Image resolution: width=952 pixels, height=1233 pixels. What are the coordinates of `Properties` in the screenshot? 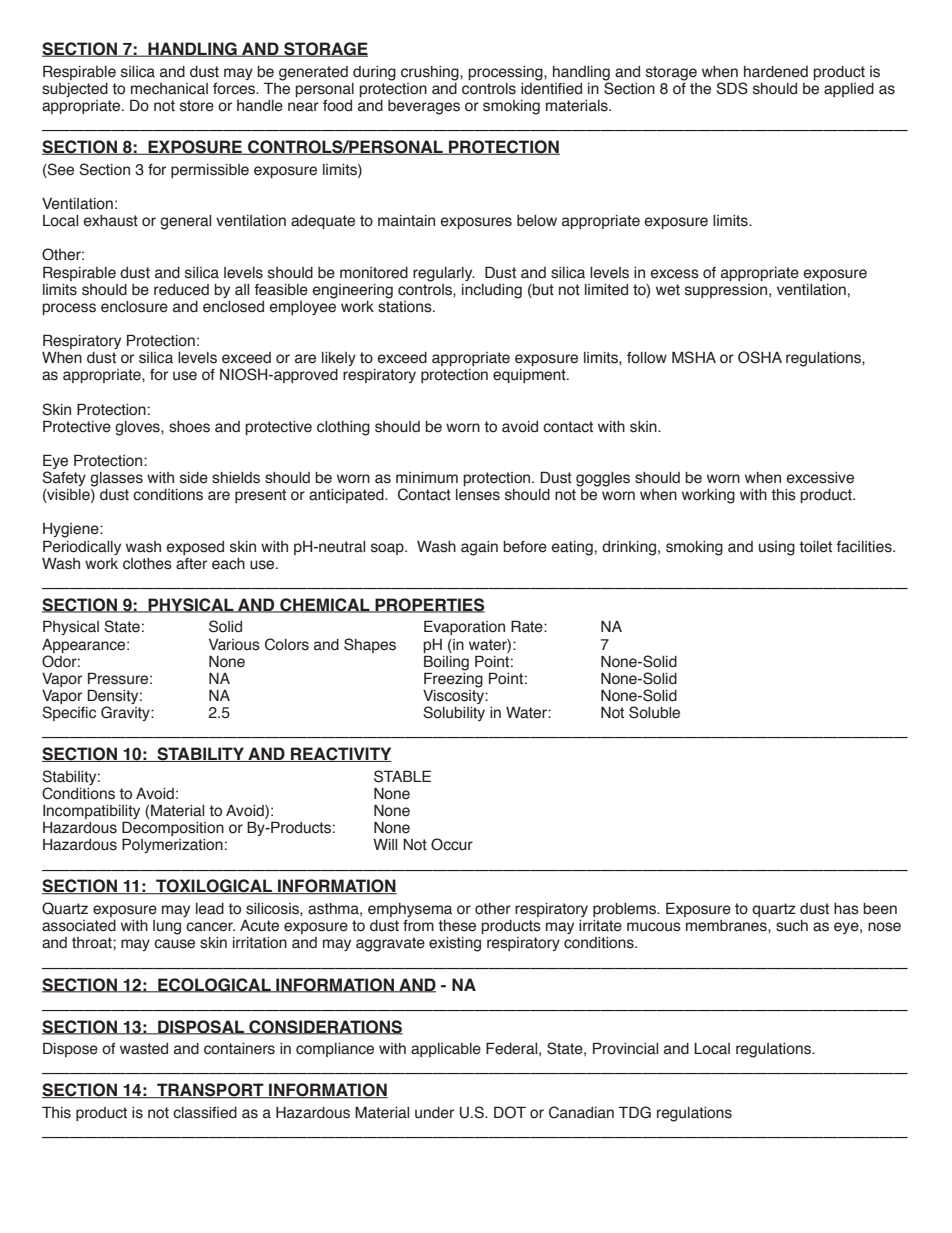 It's located at (429, 605).
